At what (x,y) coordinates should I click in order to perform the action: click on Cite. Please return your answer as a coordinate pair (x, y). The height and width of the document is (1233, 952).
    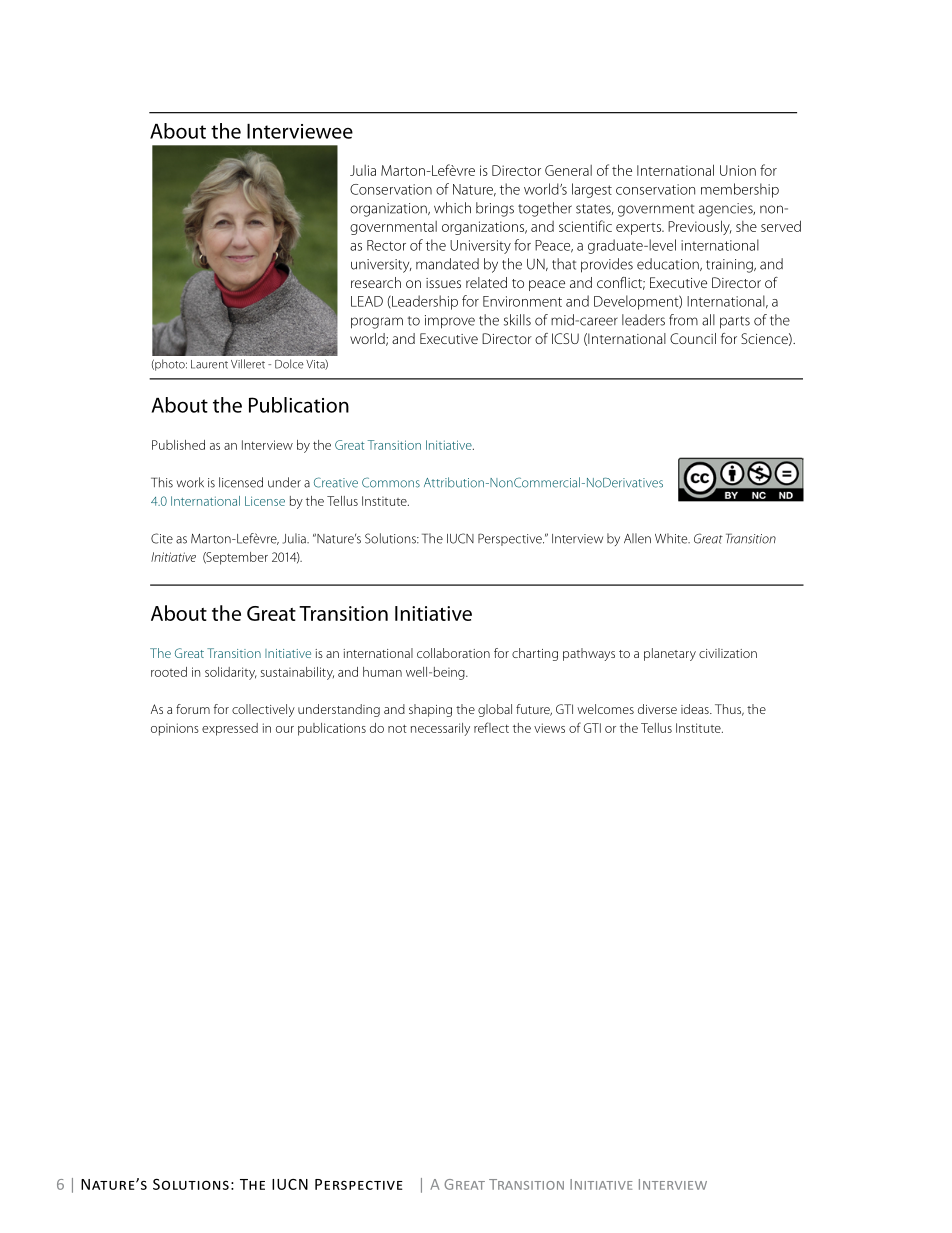
    Looking at the image, I should click on (162, 538).
